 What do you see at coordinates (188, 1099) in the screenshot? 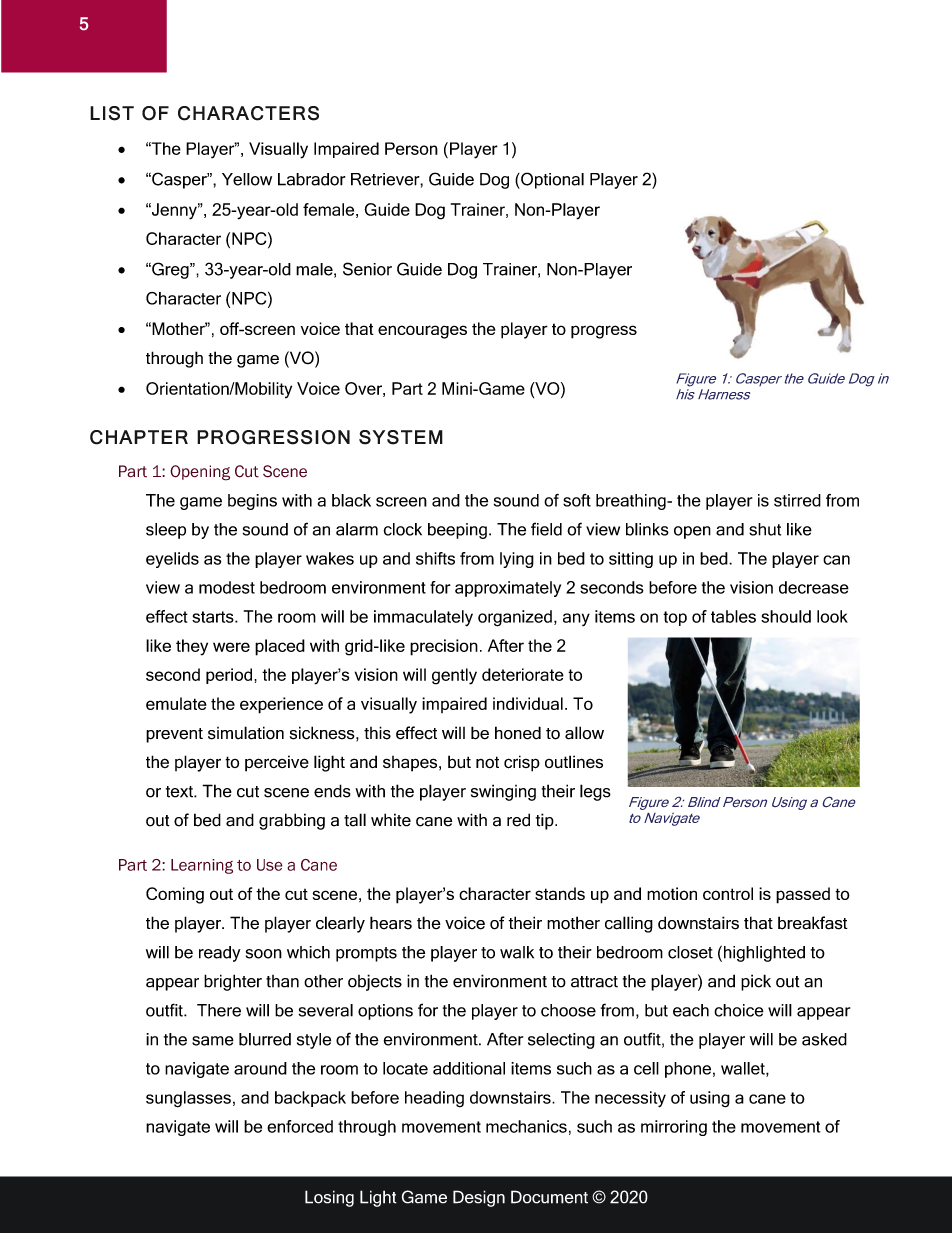
I see `sunglasses` at bounding box center [188, 1099].
